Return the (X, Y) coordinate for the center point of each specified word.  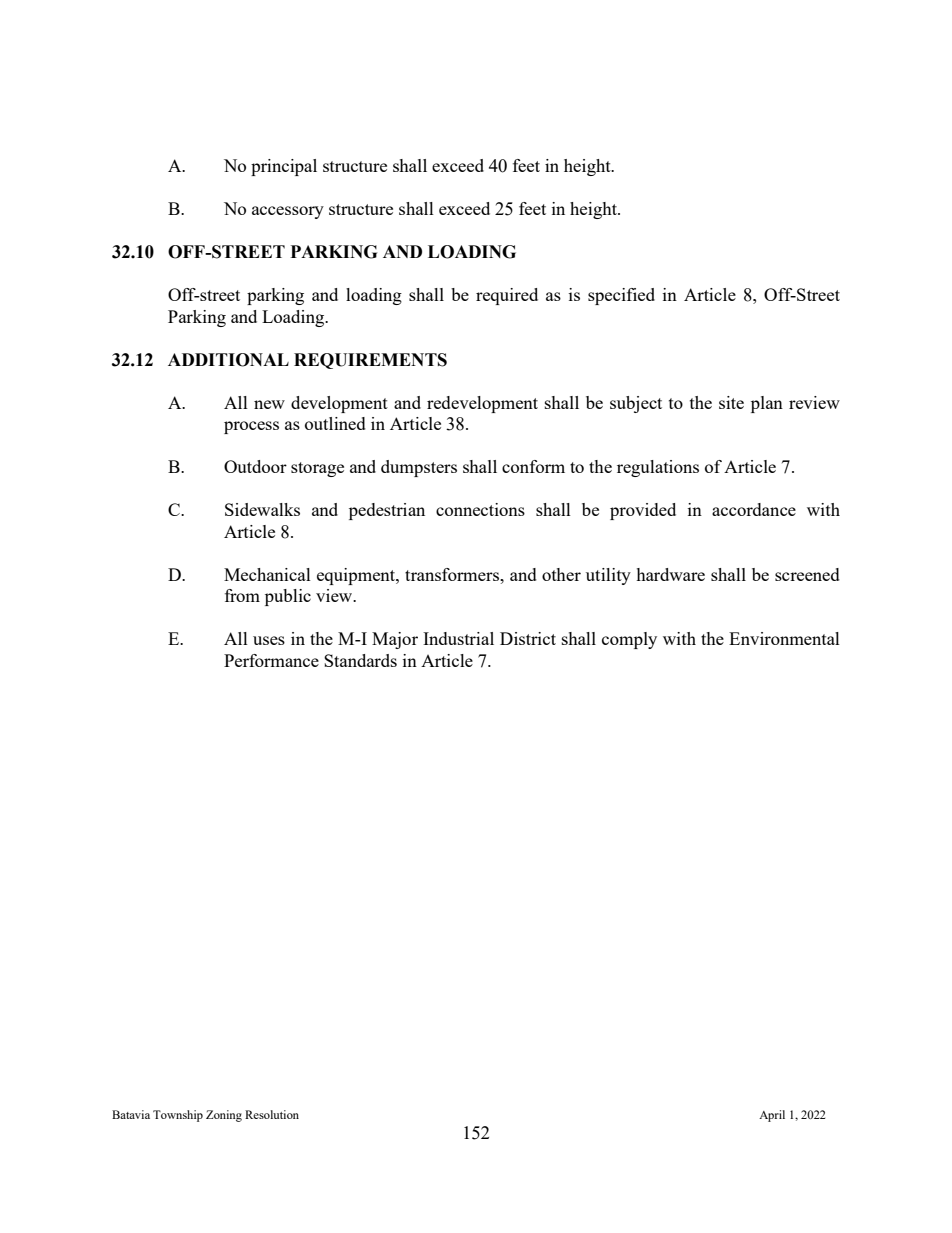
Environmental (784, 638)
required (507, 296)
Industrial (458, 638)
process (251, 427)
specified (621, 296)
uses (269, 640)
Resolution (272, 1114)
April (772, 1116)
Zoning (224, 1116)
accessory (288, 212)
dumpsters (419, 468)
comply (629, 640)
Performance (271, 660)
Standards (360, 660)
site (731, 402)
